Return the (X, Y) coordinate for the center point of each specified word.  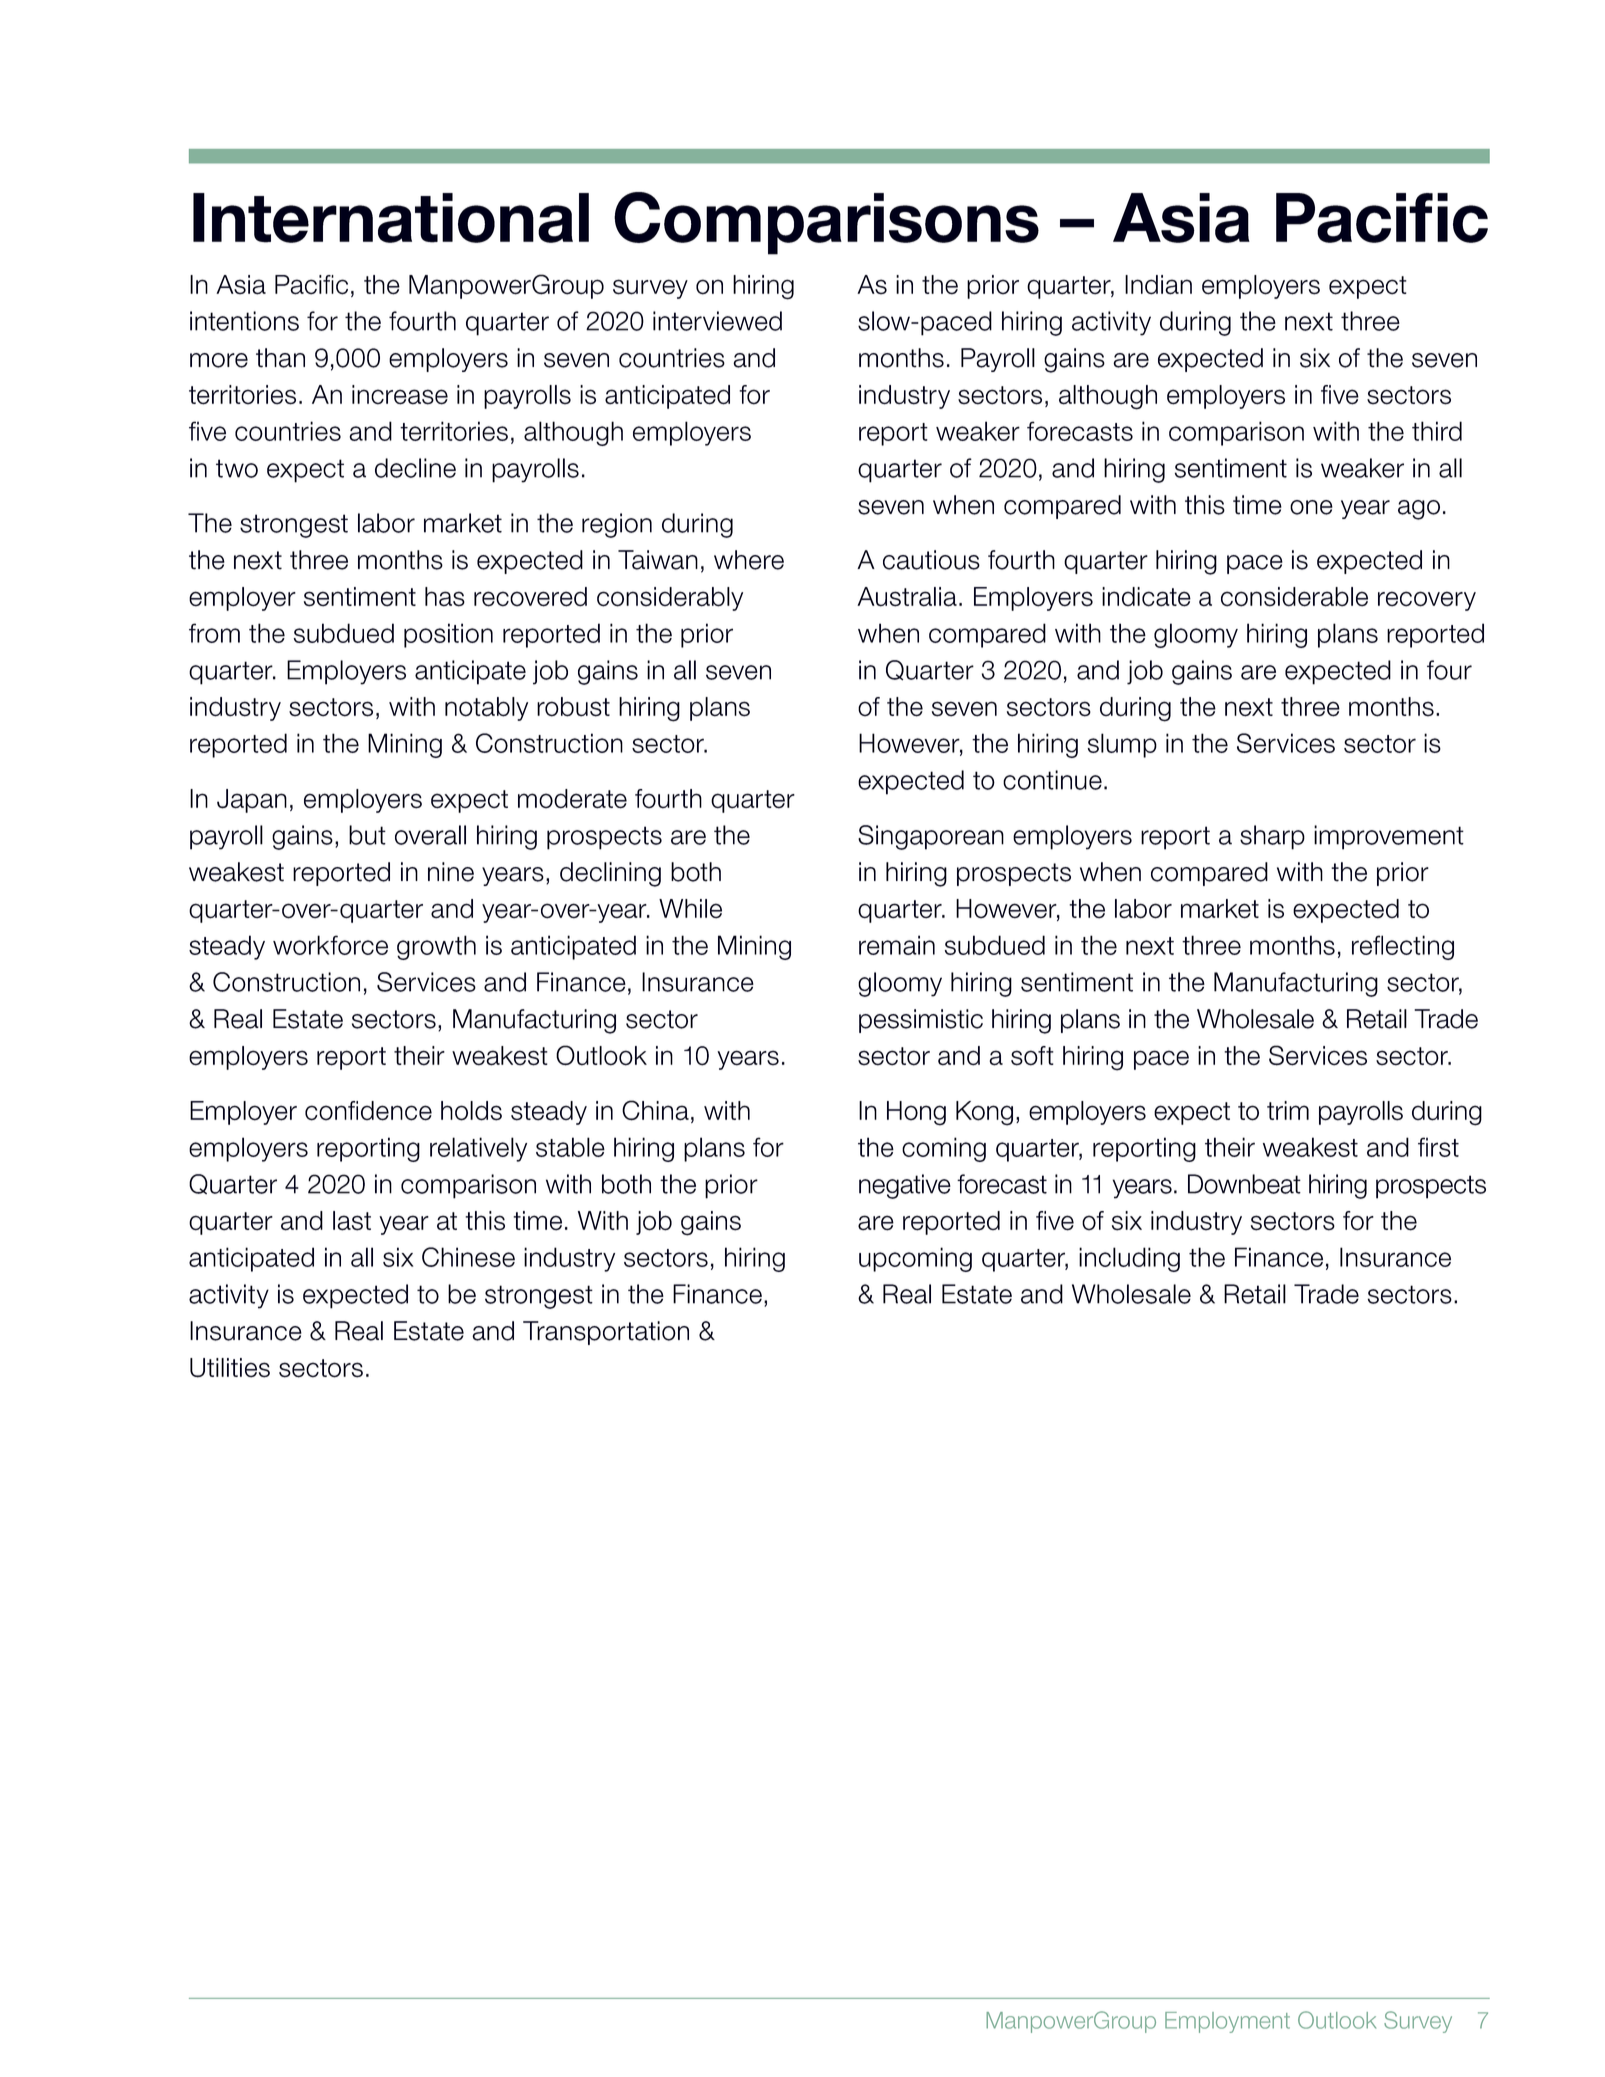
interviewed (717, 321)
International (391, 218)
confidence (368, 1111)
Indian (1158, 285)
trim (1288, 1110)
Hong (916, 1113)
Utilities (230, 1368)
